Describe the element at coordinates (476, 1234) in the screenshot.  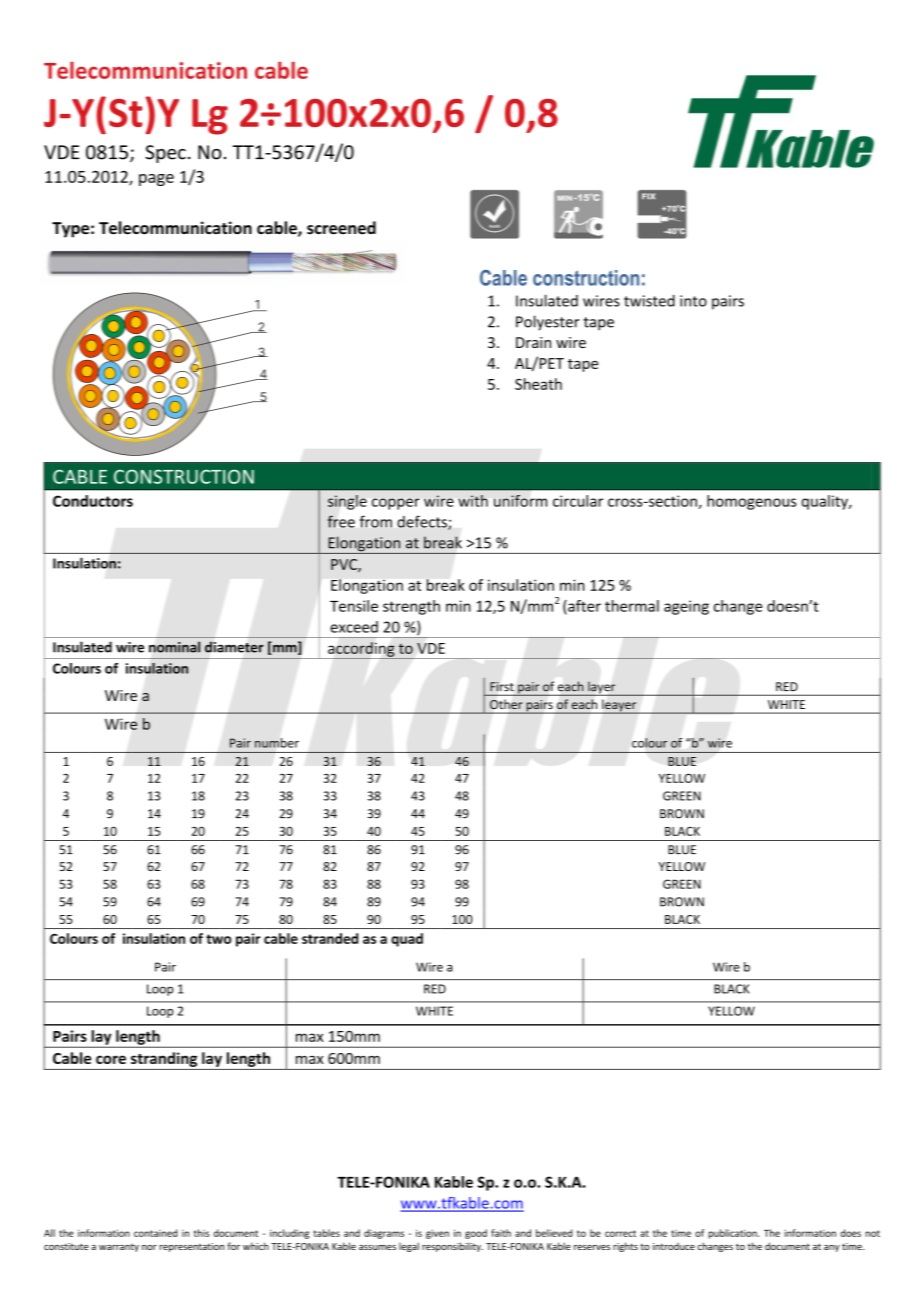
I see `good` at that location.
